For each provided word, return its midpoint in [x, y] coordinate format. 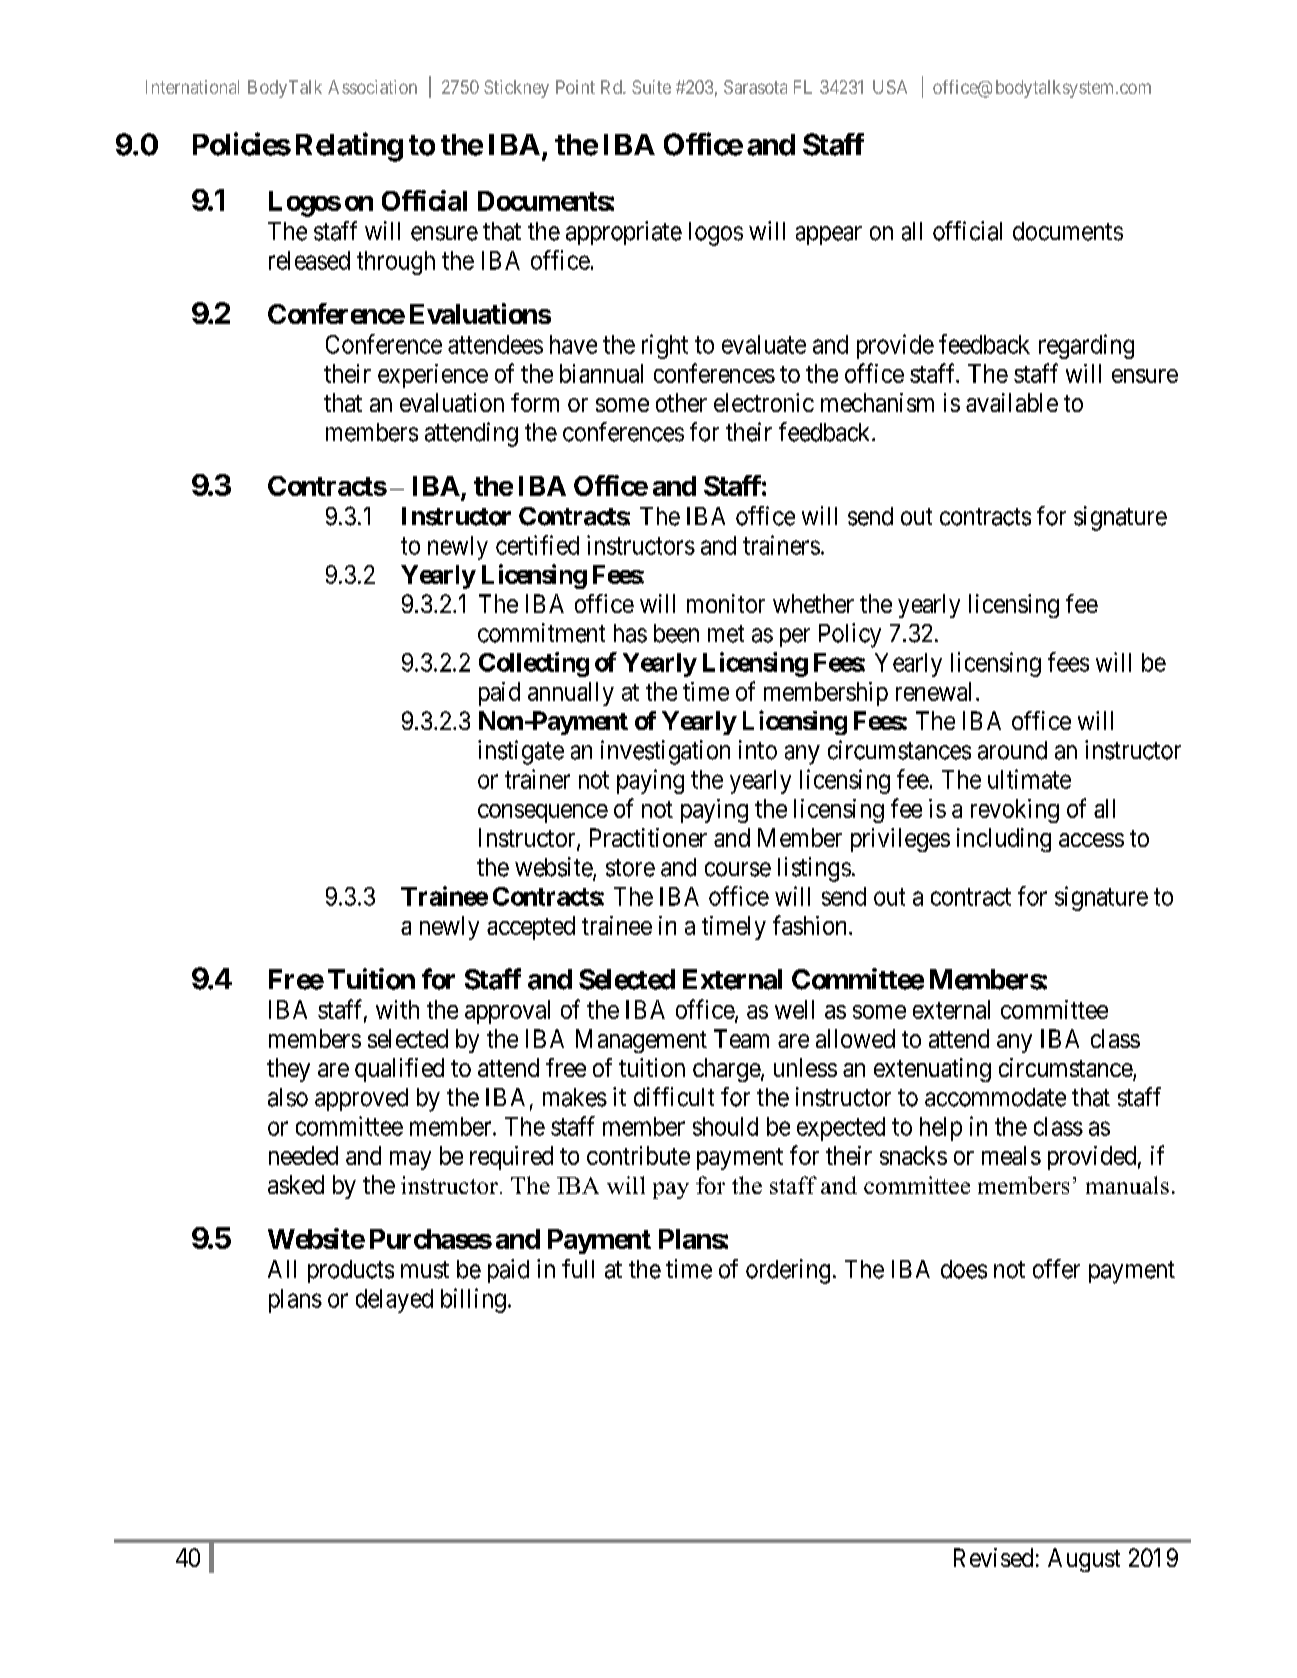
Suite [651, 87]
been [676, 633]
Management [641, 1041]
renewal [933, 691]
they [288, 1070]
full [578, 1268]
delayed [394, 1301]
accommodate [995, 1097]
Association [372, 87]
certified [537, 545]
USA [890, 87]
